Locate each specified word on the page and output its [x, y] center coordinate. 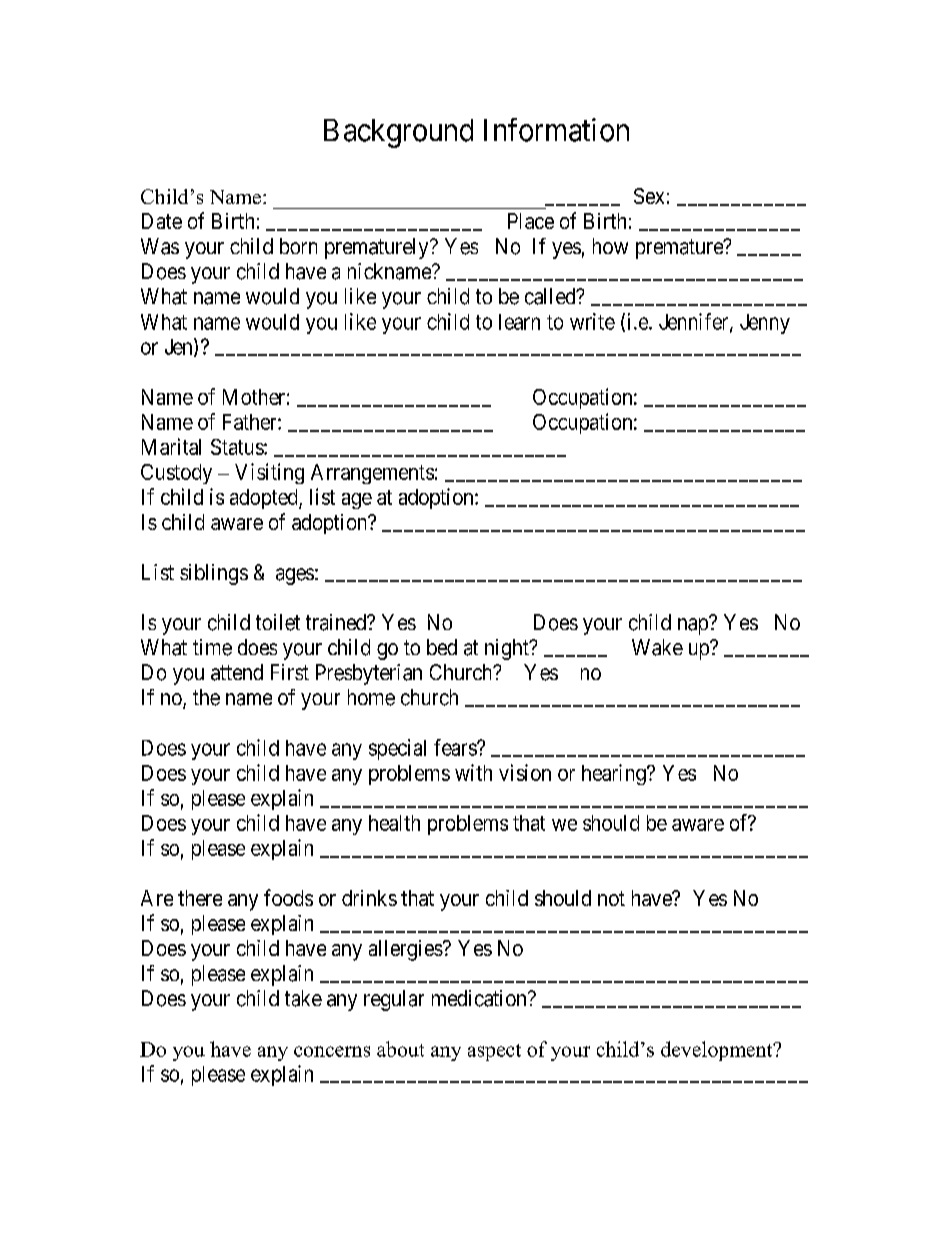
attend [237, 672]
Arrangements [372, 474]
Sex [649, 196]
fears [456, 747]
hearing [615, 774]
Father [251, 422]
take [303, 998]
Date [162, 221]
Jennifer [695, 322]
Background [398, 133]
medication [480, 998]
